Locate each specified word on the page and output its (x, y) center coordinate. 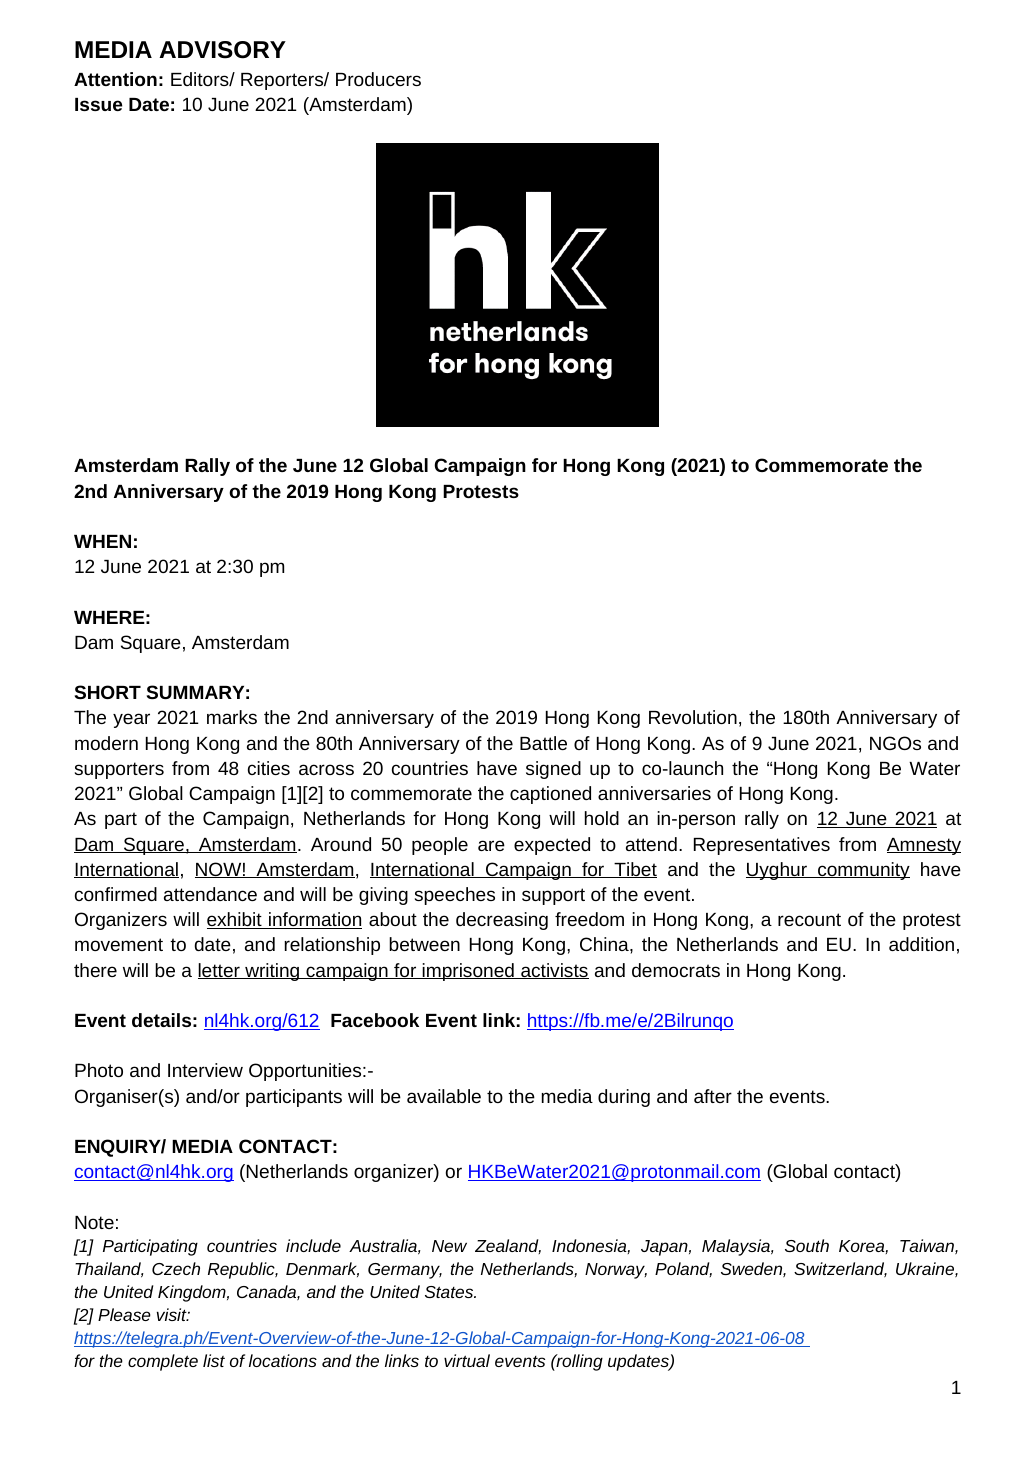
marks (232, 717)
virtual (467, 1360)
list (214, 1360)
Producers (378, 79)
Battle (543, 743)
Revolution (693, 717)
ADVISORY (222, 50)
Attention (115, 79)
